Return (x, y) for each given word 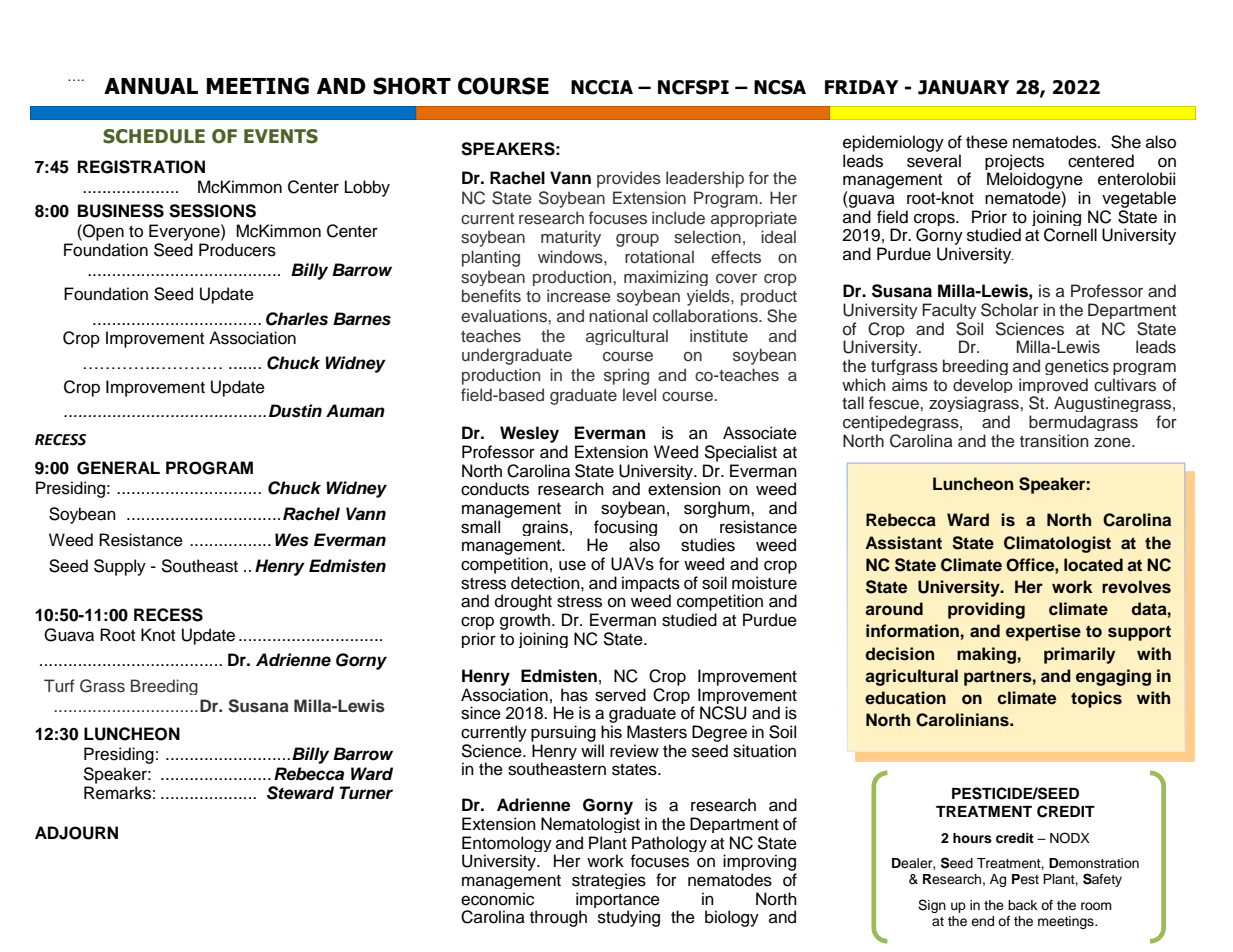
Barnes (362, 319)
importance (618, 901)
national (618, 315)
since (481, 713)
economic (497, 899)
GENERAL (118, 468)
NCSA (780, 87)
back (1022, 905)
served (620, 695)
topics (1096, 699)
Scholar (1010, 310)
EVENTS (281, 136)
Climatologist (1057, 544)
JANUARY (963, 87)
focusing (625, 529)
